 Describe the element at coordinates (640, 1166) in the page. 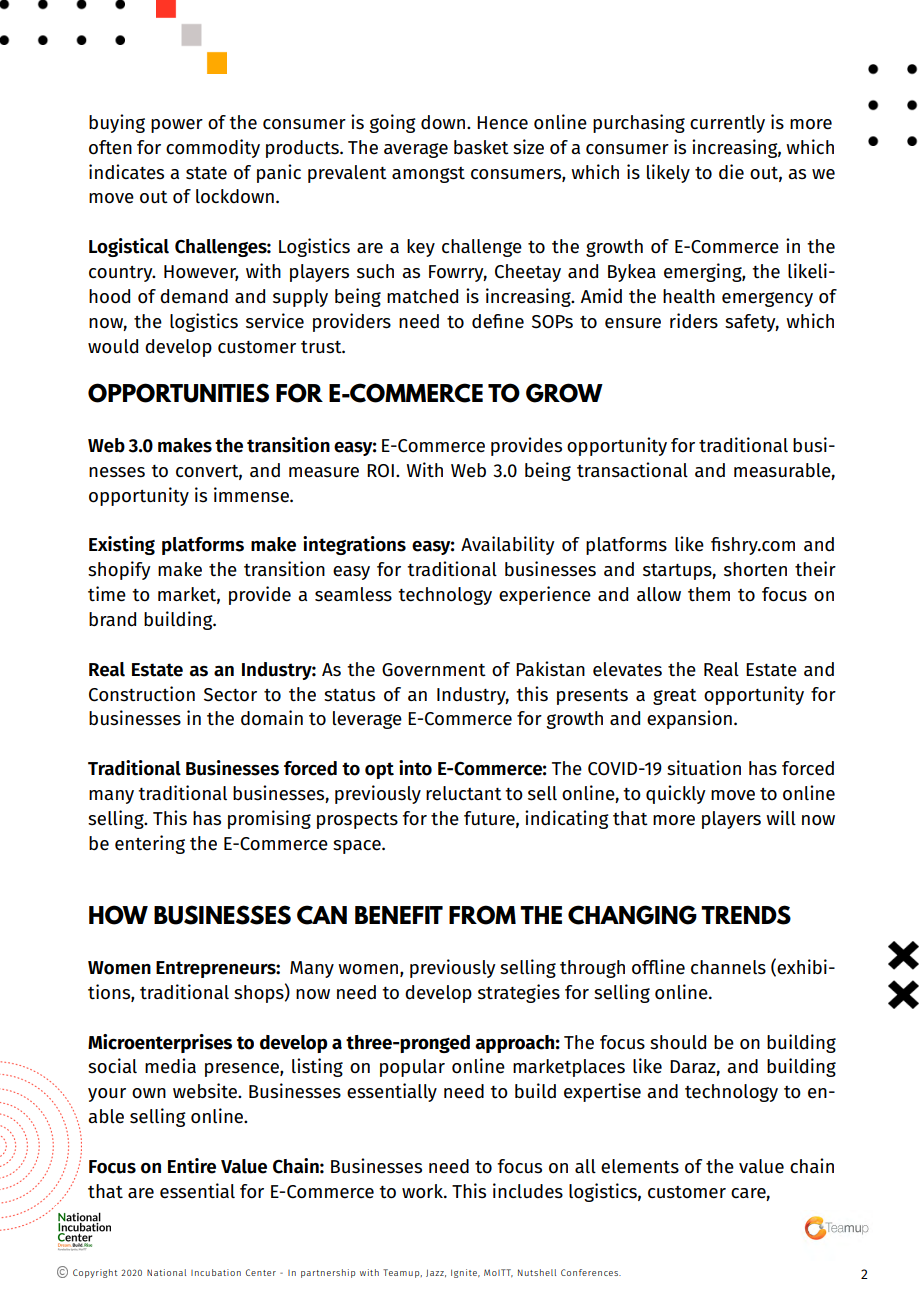

I see `elements` at that location.
